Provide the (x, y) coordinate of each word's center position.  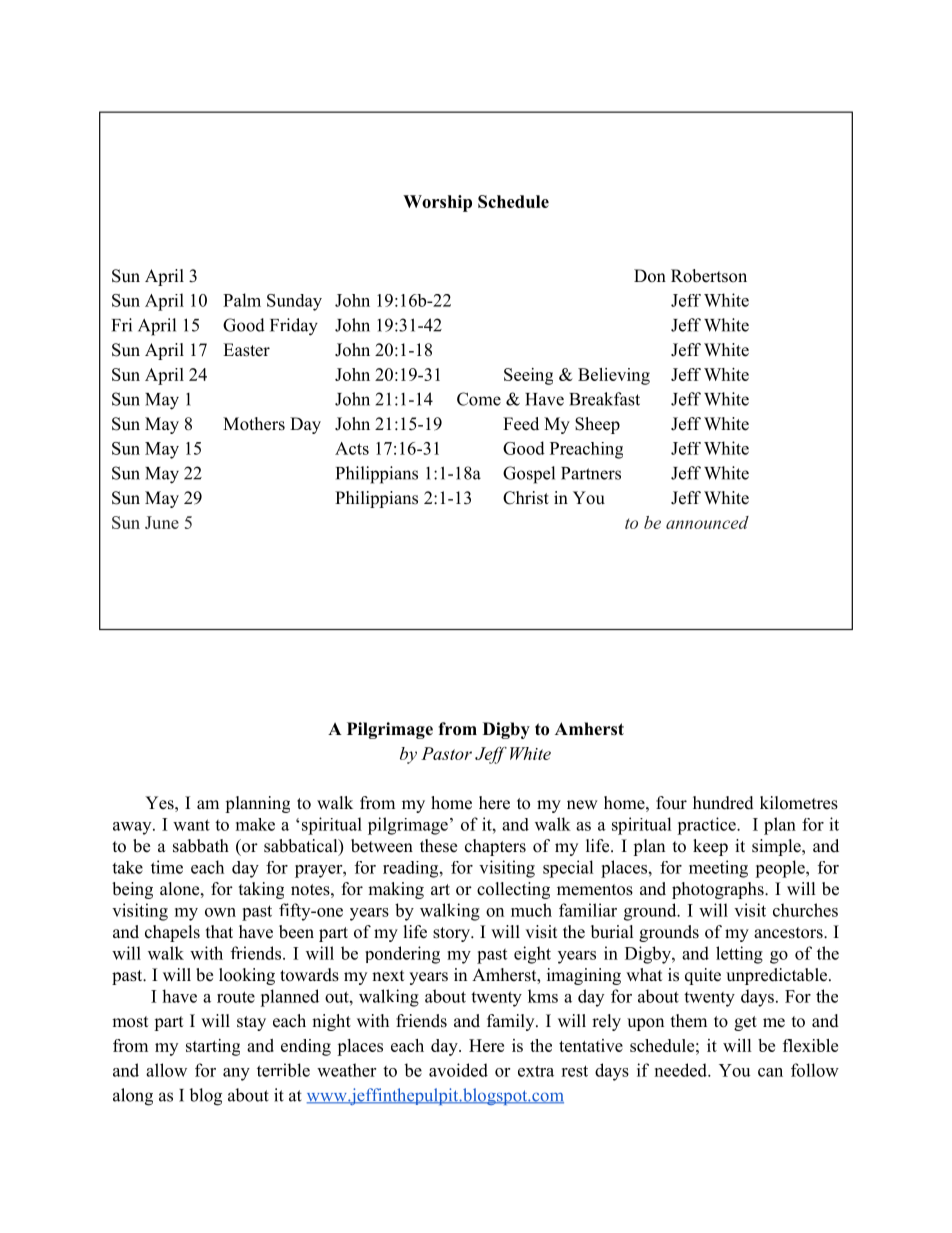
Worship (437, 203)
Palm (242, 300)
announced (707, 522)
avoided (458, 1070)
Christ (526, 498)
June (162, 522)
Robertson (709, 276)
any (236, 1074)
